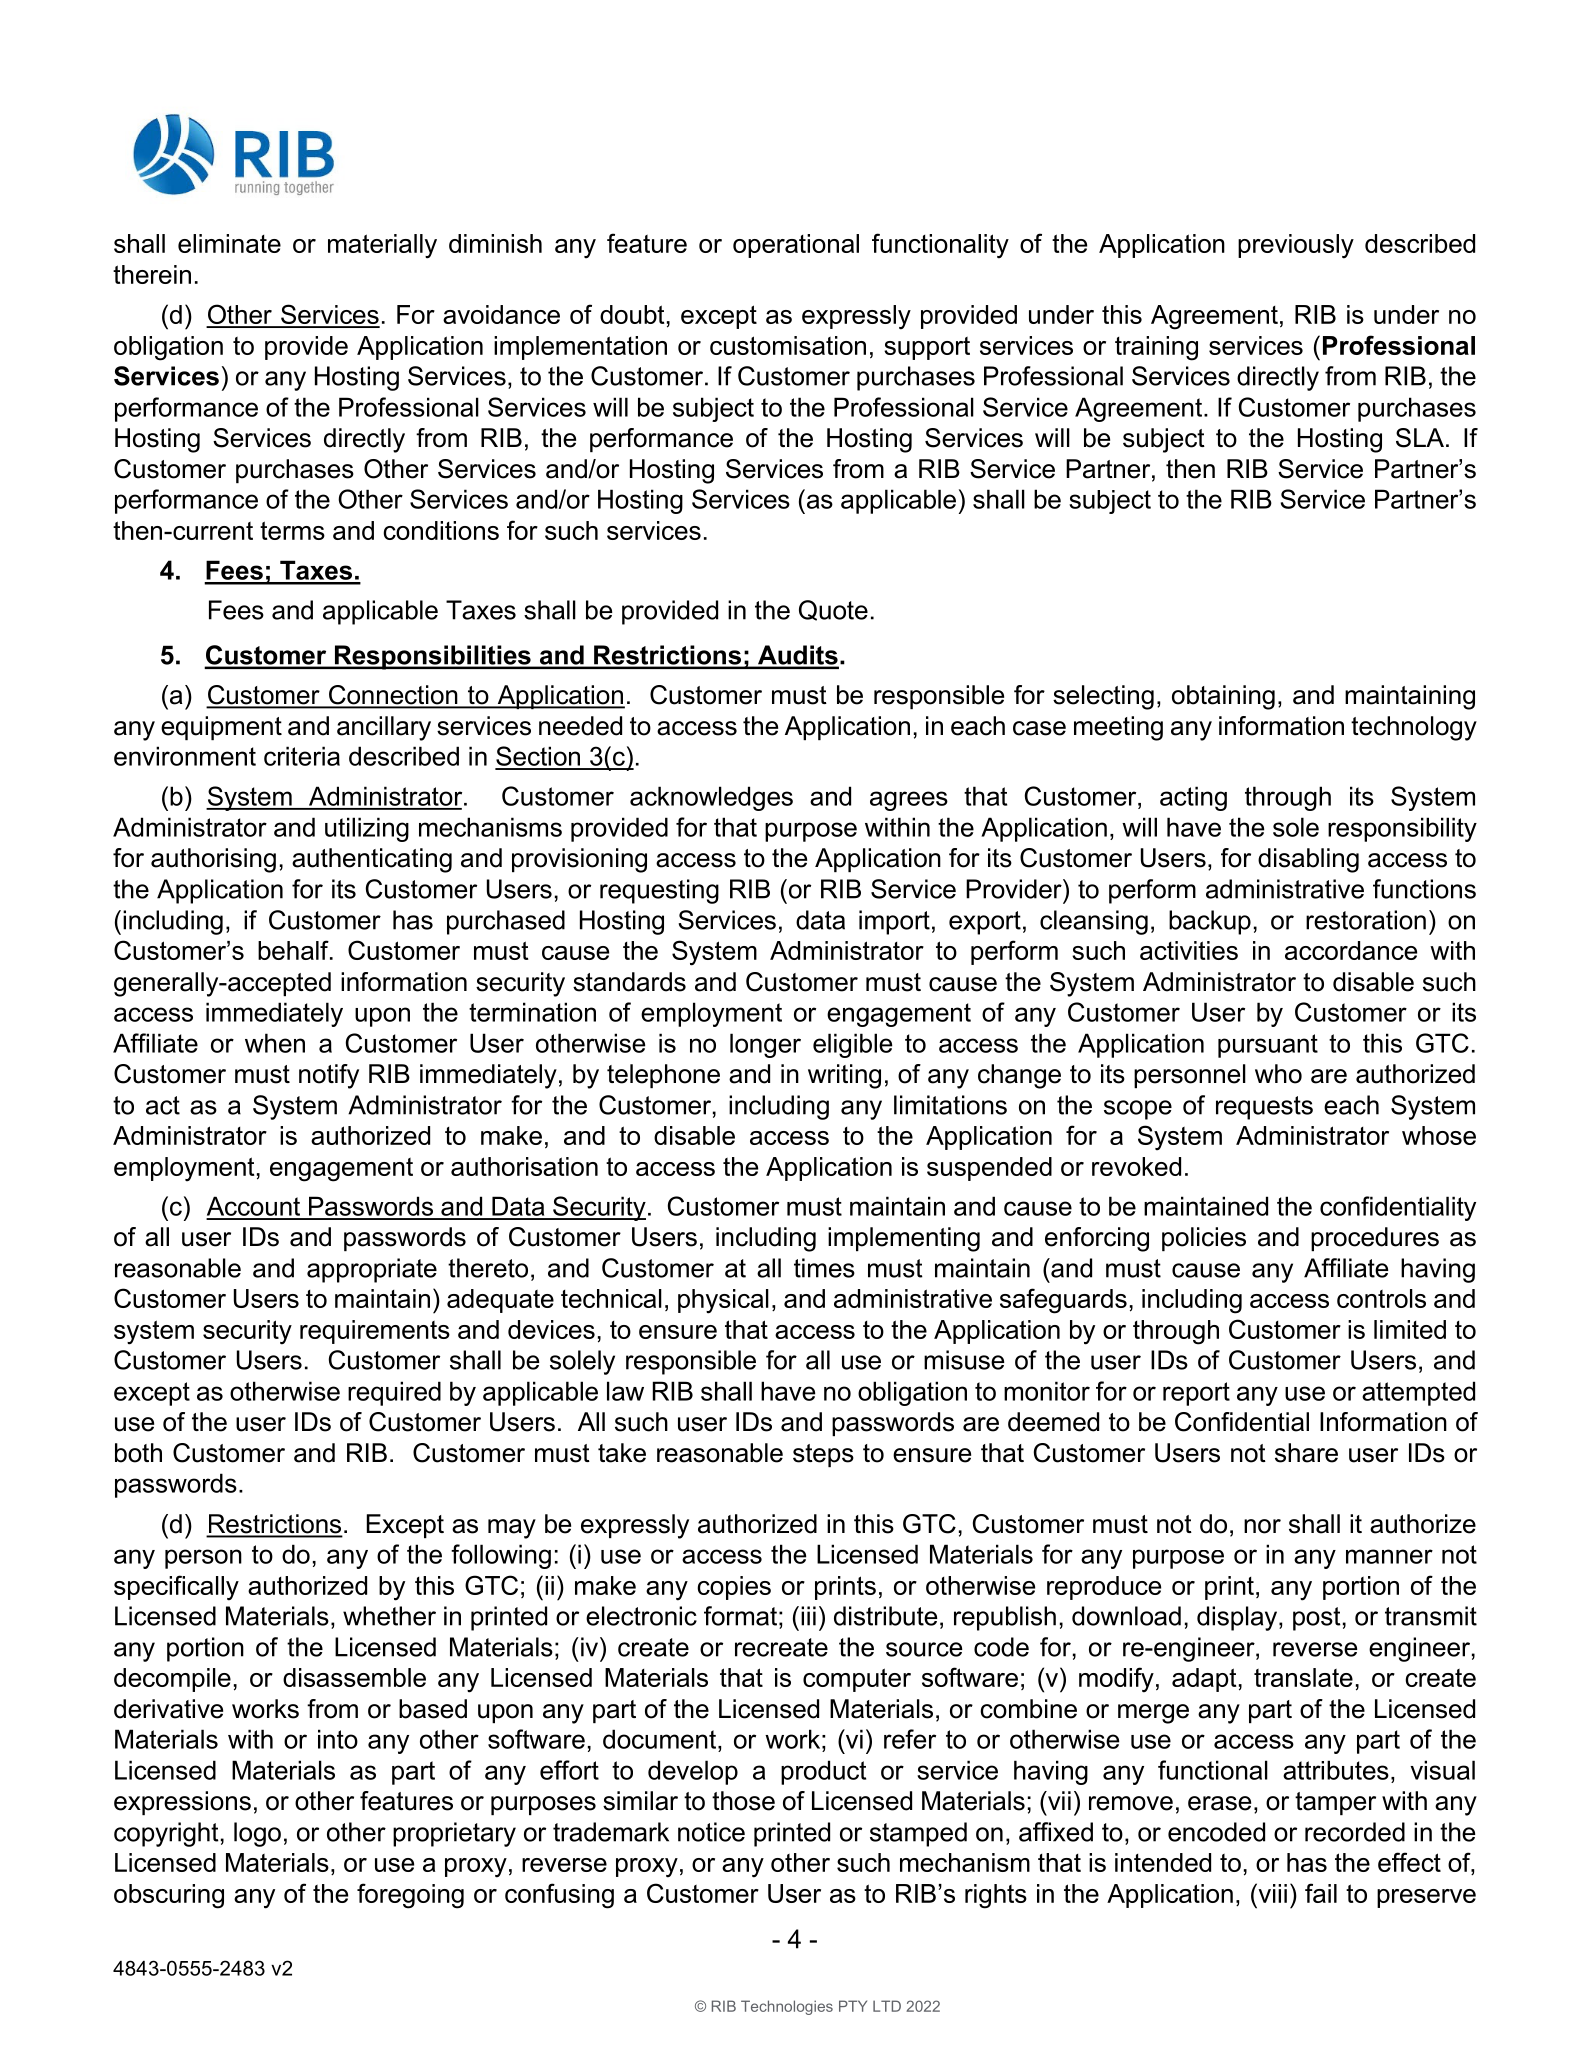  What do you see at coordinates (823, 1455) in the page?
I see `steps` at bounding box center [823, 1455].
